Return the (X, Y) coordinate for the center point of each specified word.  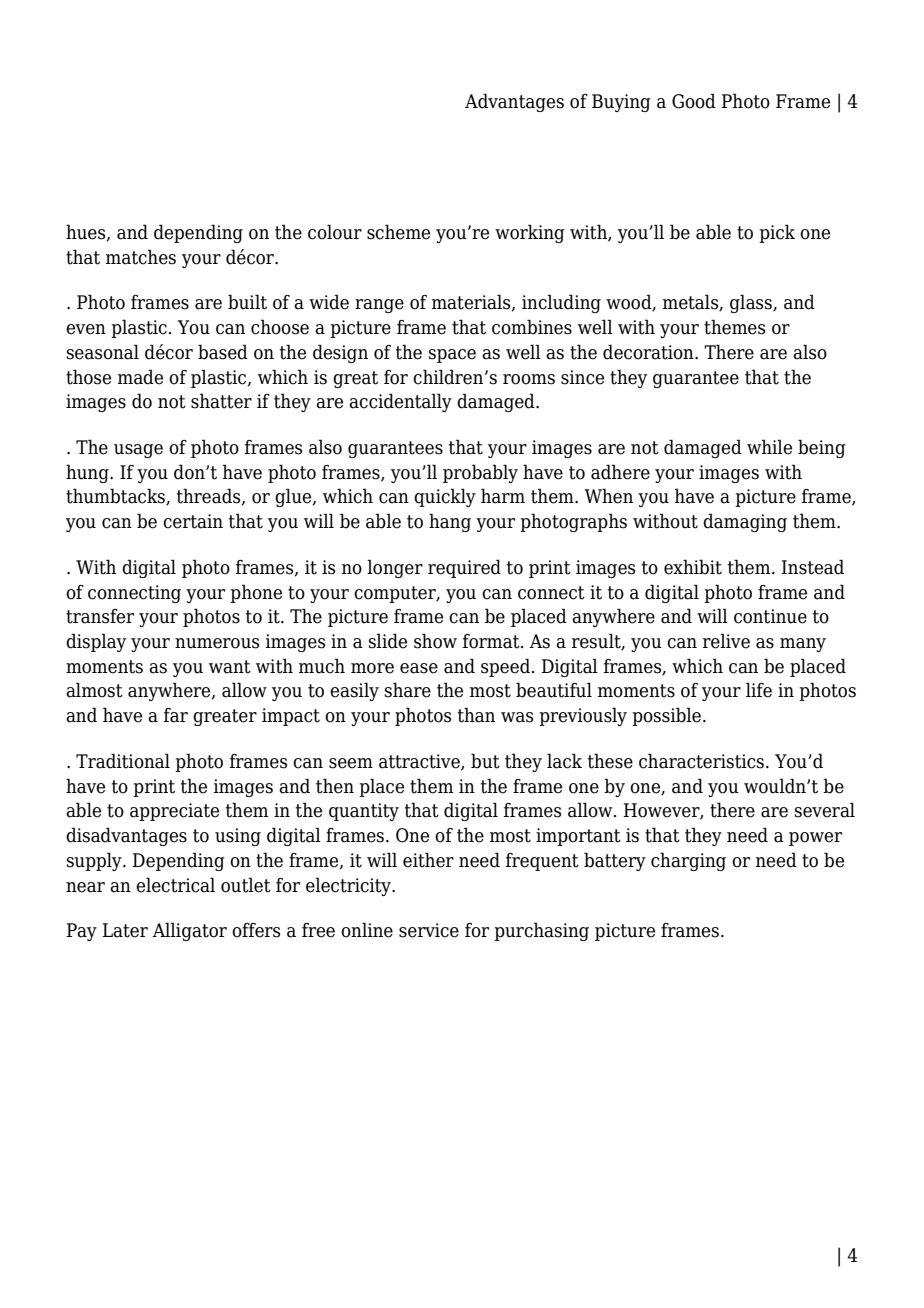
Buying (621, 103)
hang (450, 522)
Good (694, 101)
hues (87, 233)
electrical (175, 885)
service (429, 930)
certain (193, 521)
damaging (745, 522)
